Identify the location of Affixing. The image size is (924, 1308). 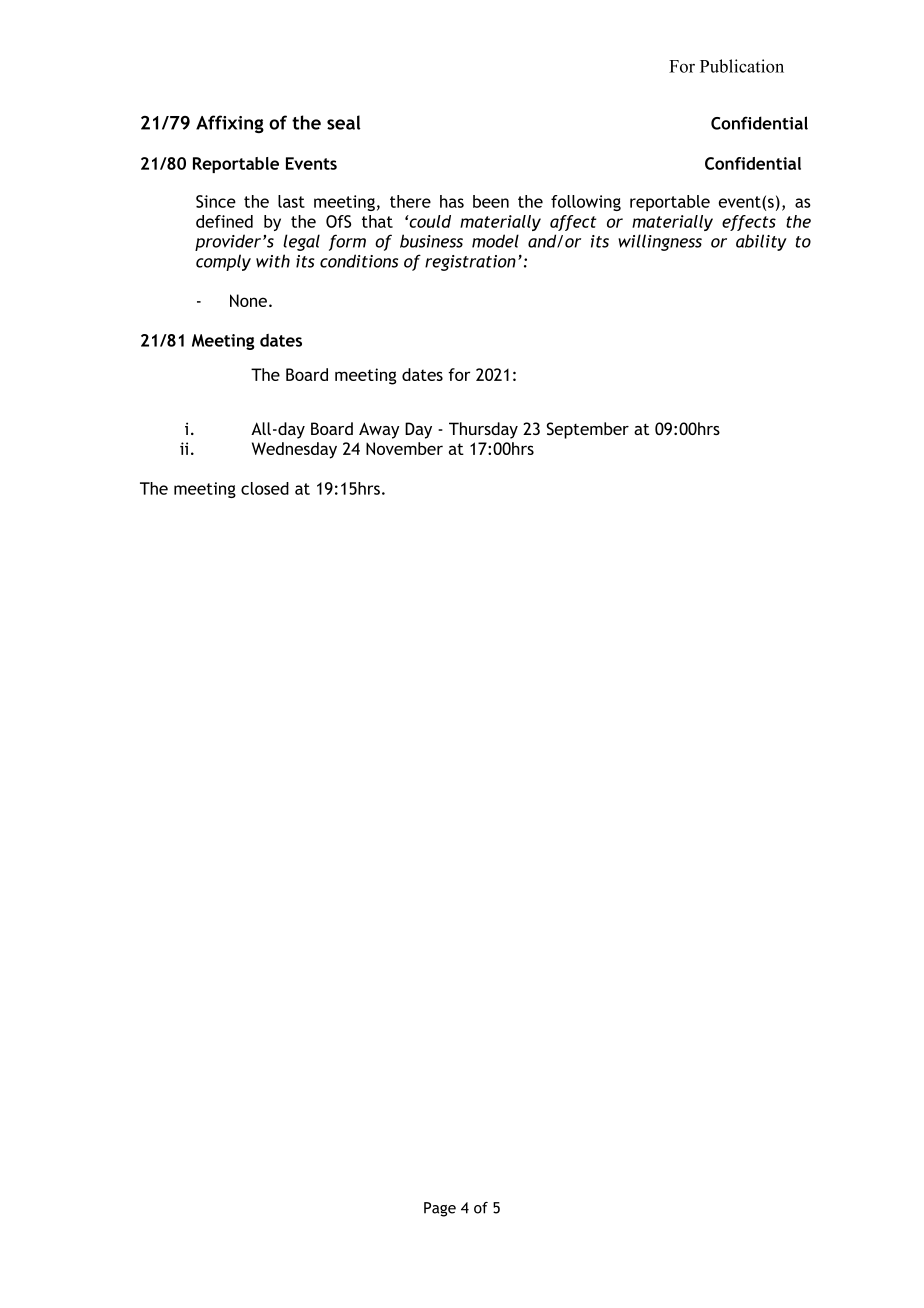
(230, 124).
